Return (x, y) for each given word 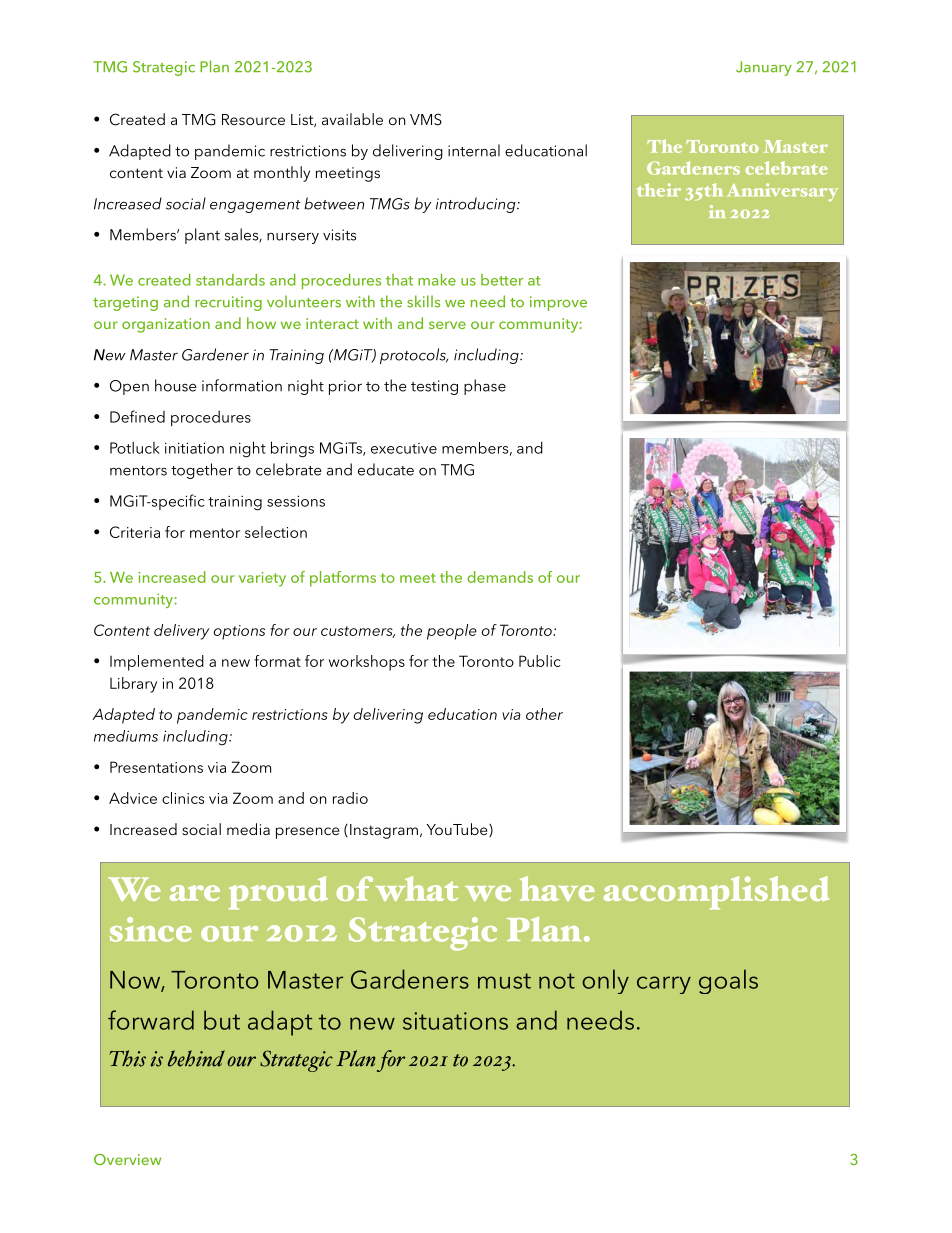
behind (196, 1058)
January (764, 68)
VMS (426, 119)
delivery (181, 632)
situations (455, 1021)
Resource (253, 119)
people (452, 632)
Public (540, 661)
